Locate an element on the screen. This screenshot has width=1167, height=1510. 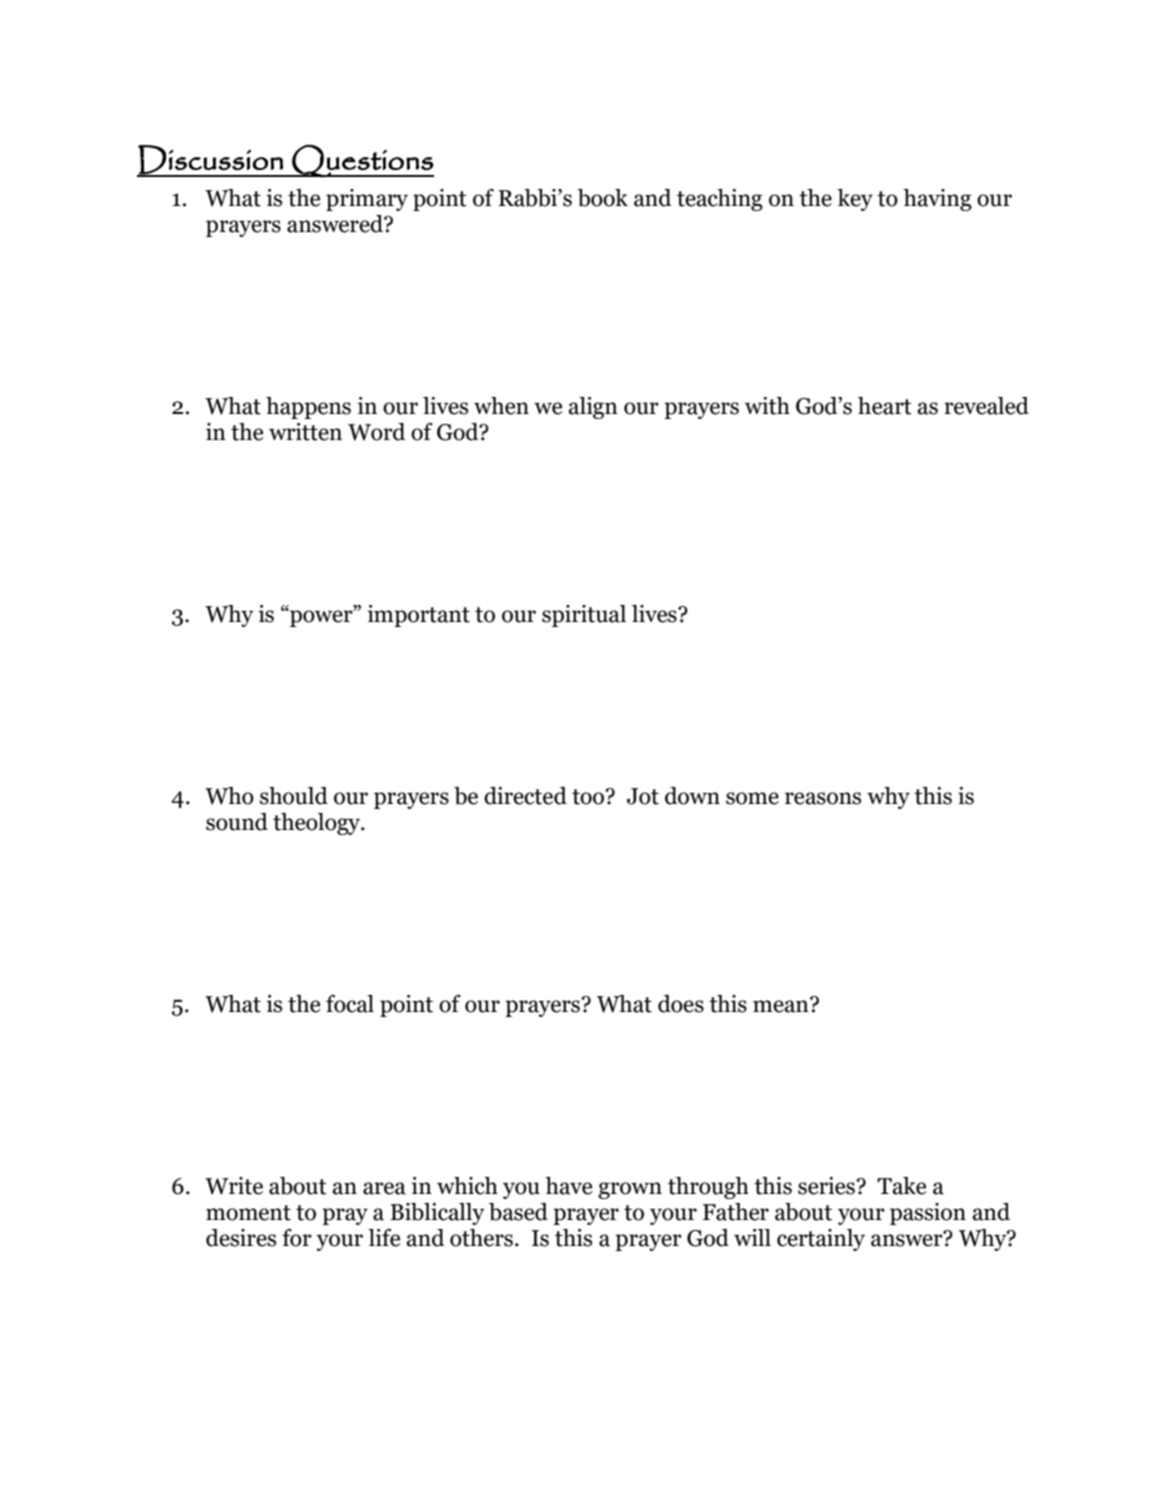
book is located at coordinates (602, 198).
